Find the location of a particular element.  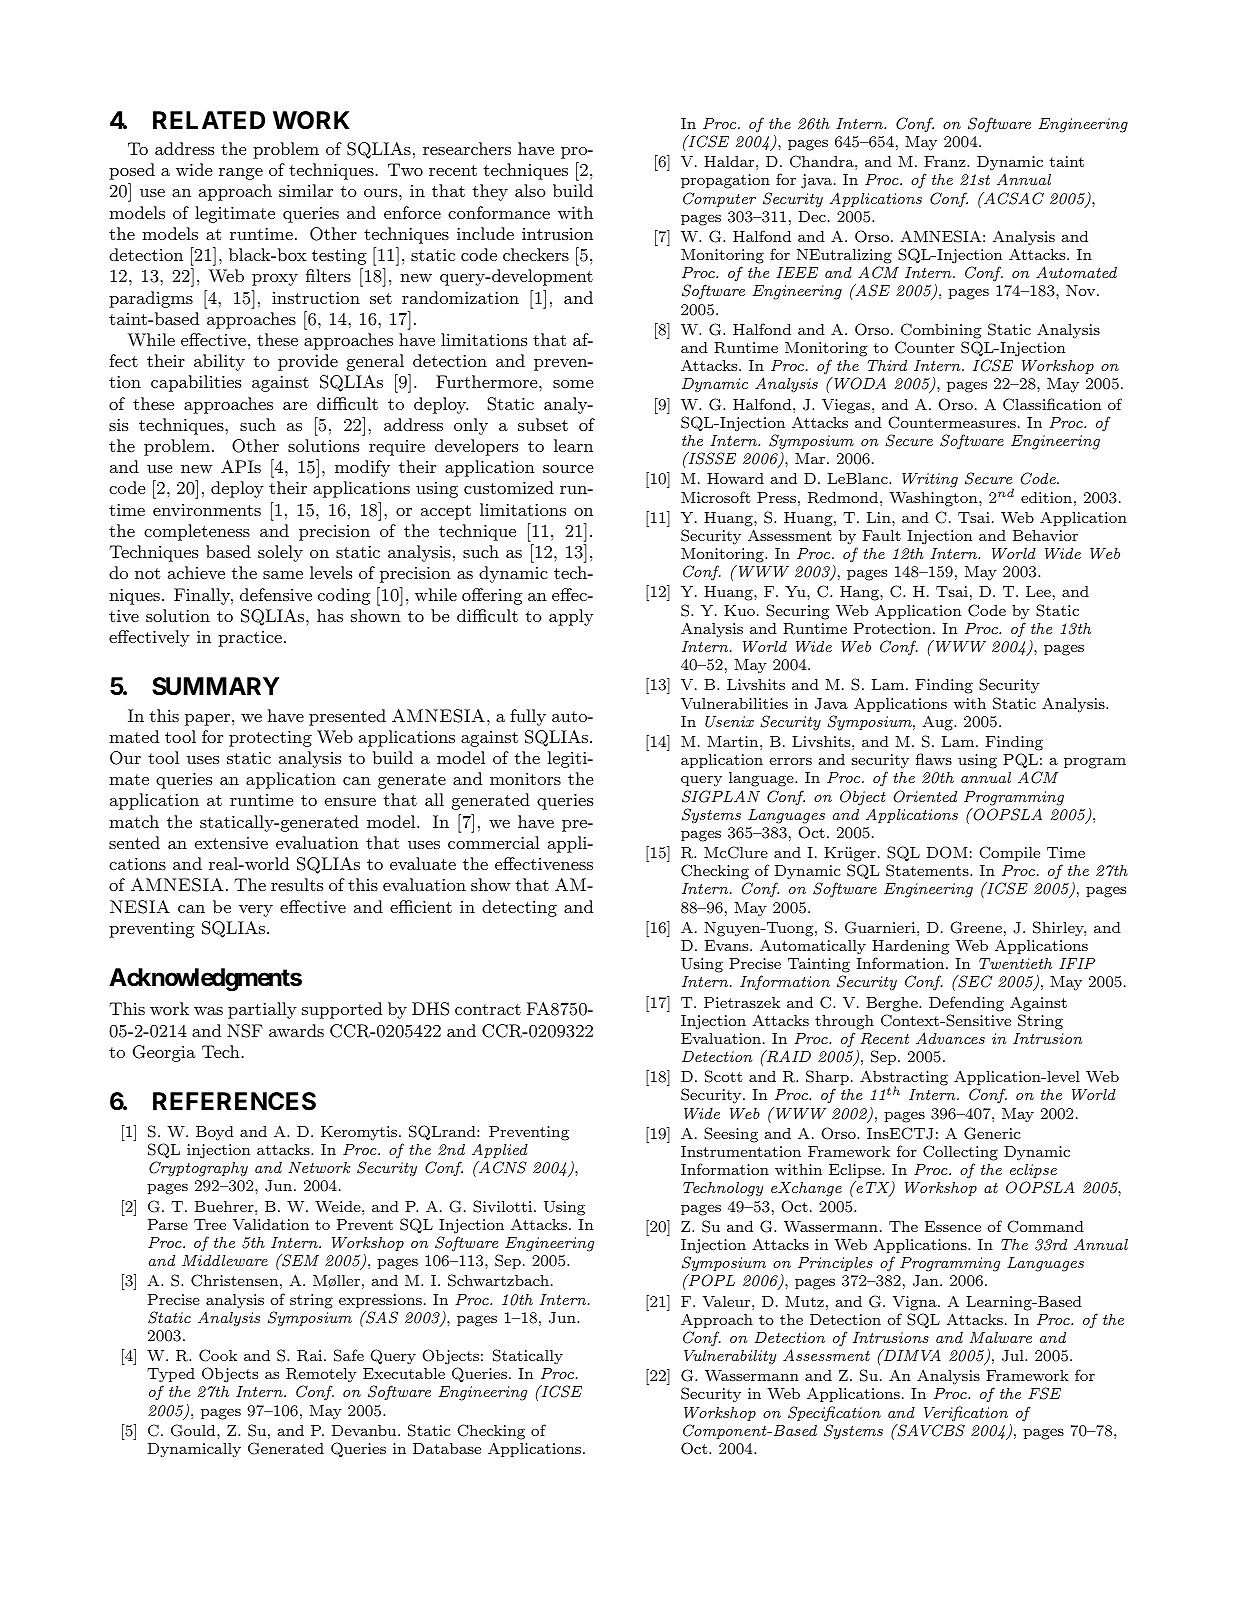

Writing is located at coordinates (930, 480).
